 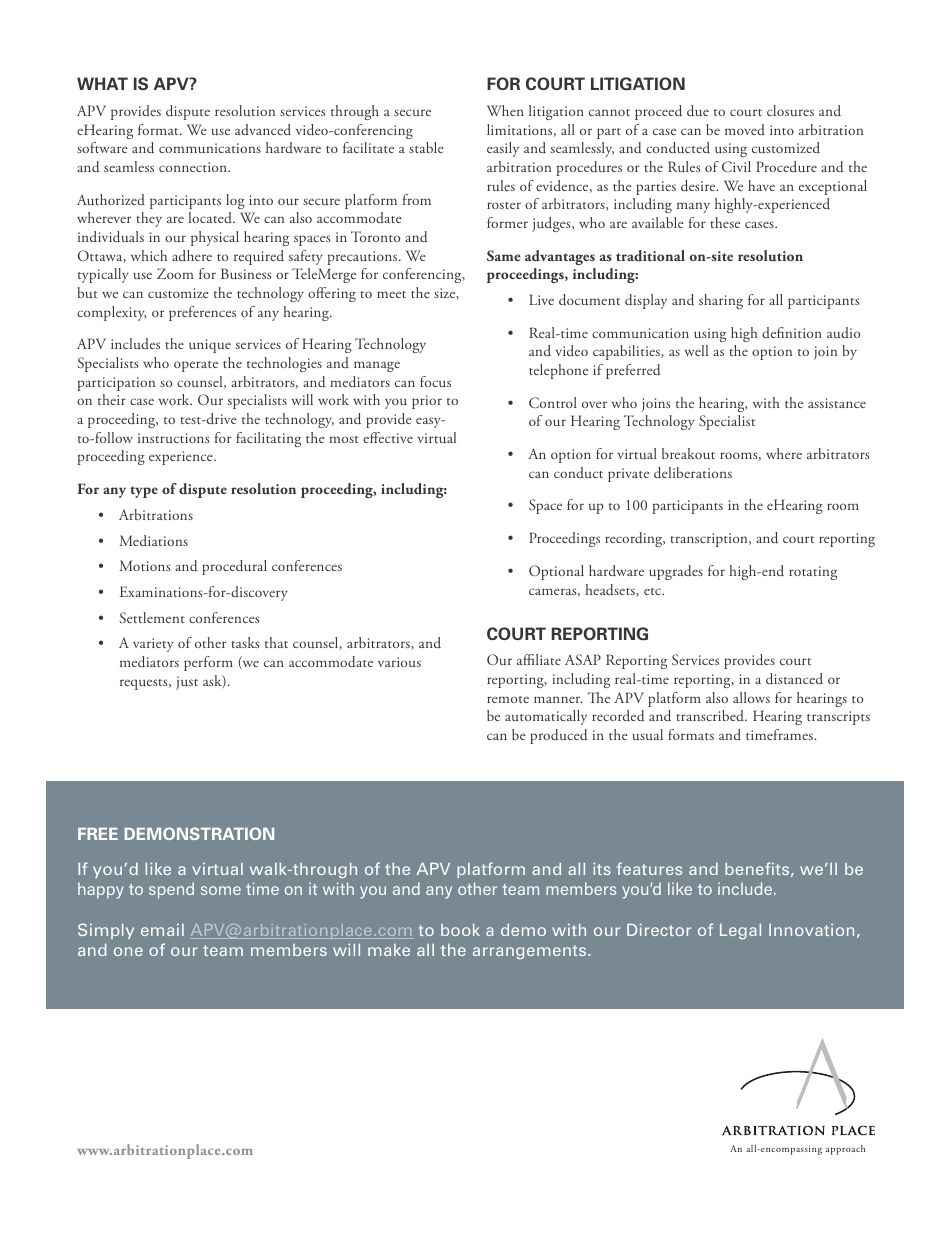 What do you see at coordinates (740, 931) in the screenshot?
I see `Legal` at bounding box center [740, 931].
